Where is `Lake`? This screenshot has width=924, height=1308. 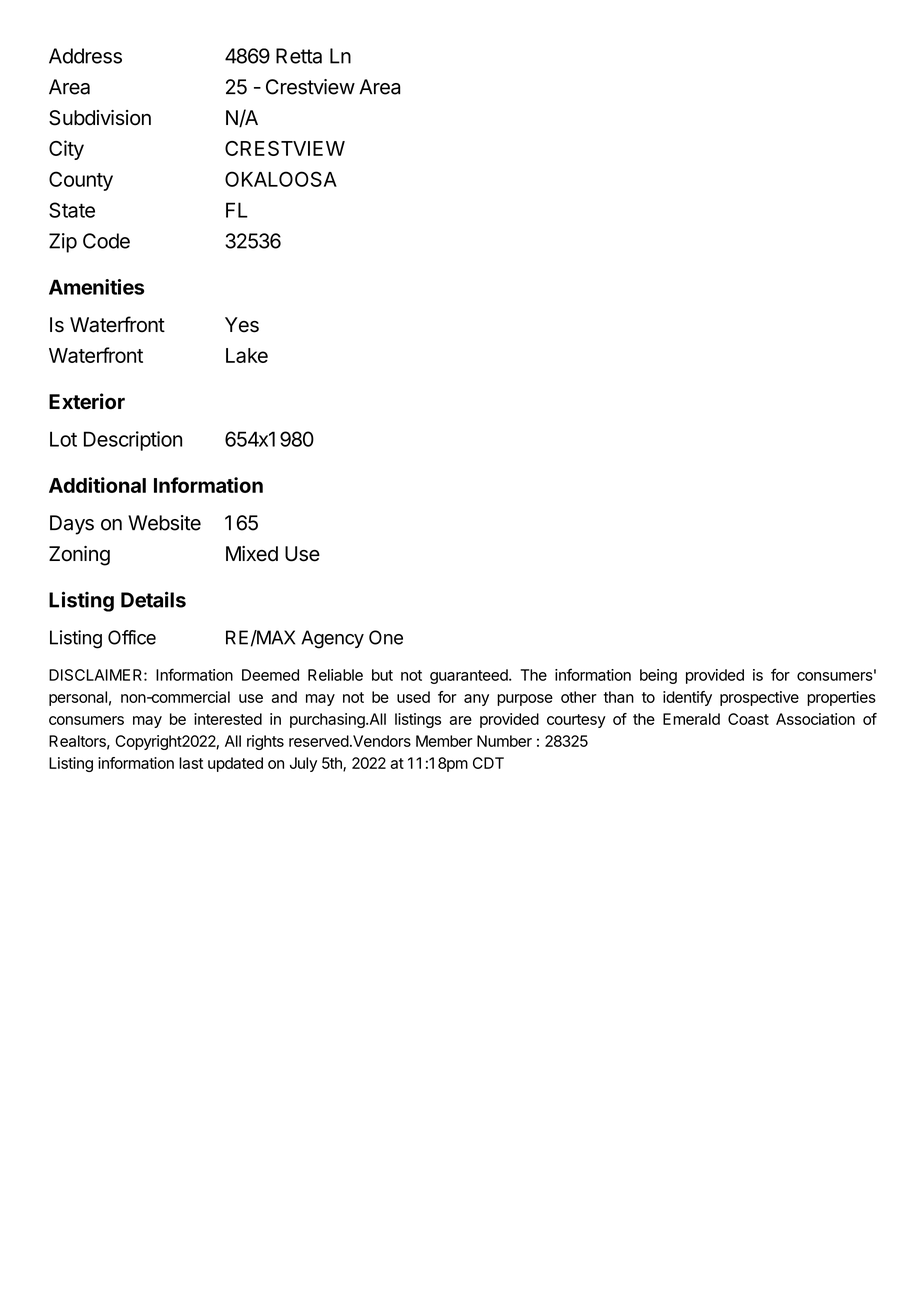
Lake is located at coordinates (247, 355).
